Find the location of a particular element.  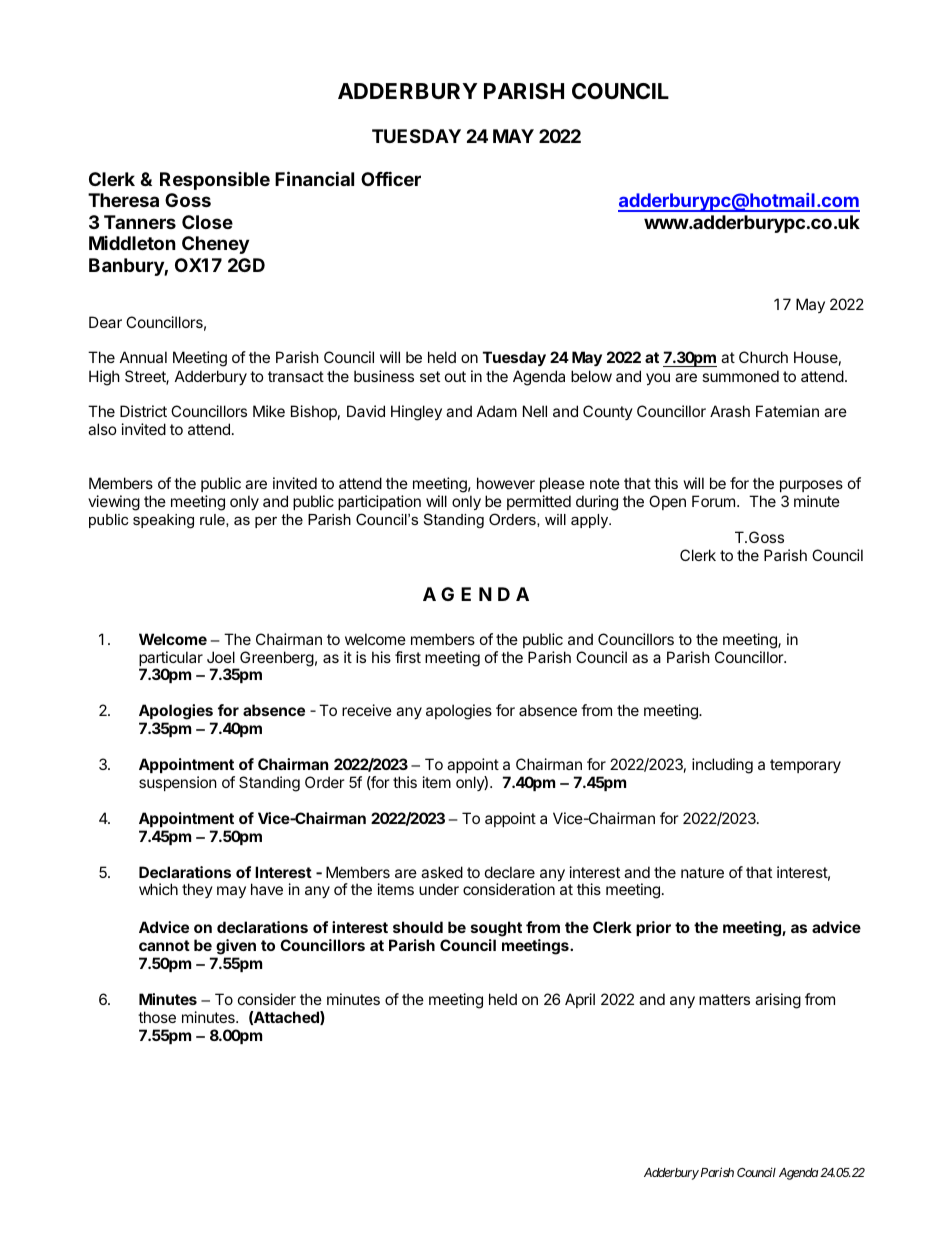

including is located at coordinates (722, 766).
